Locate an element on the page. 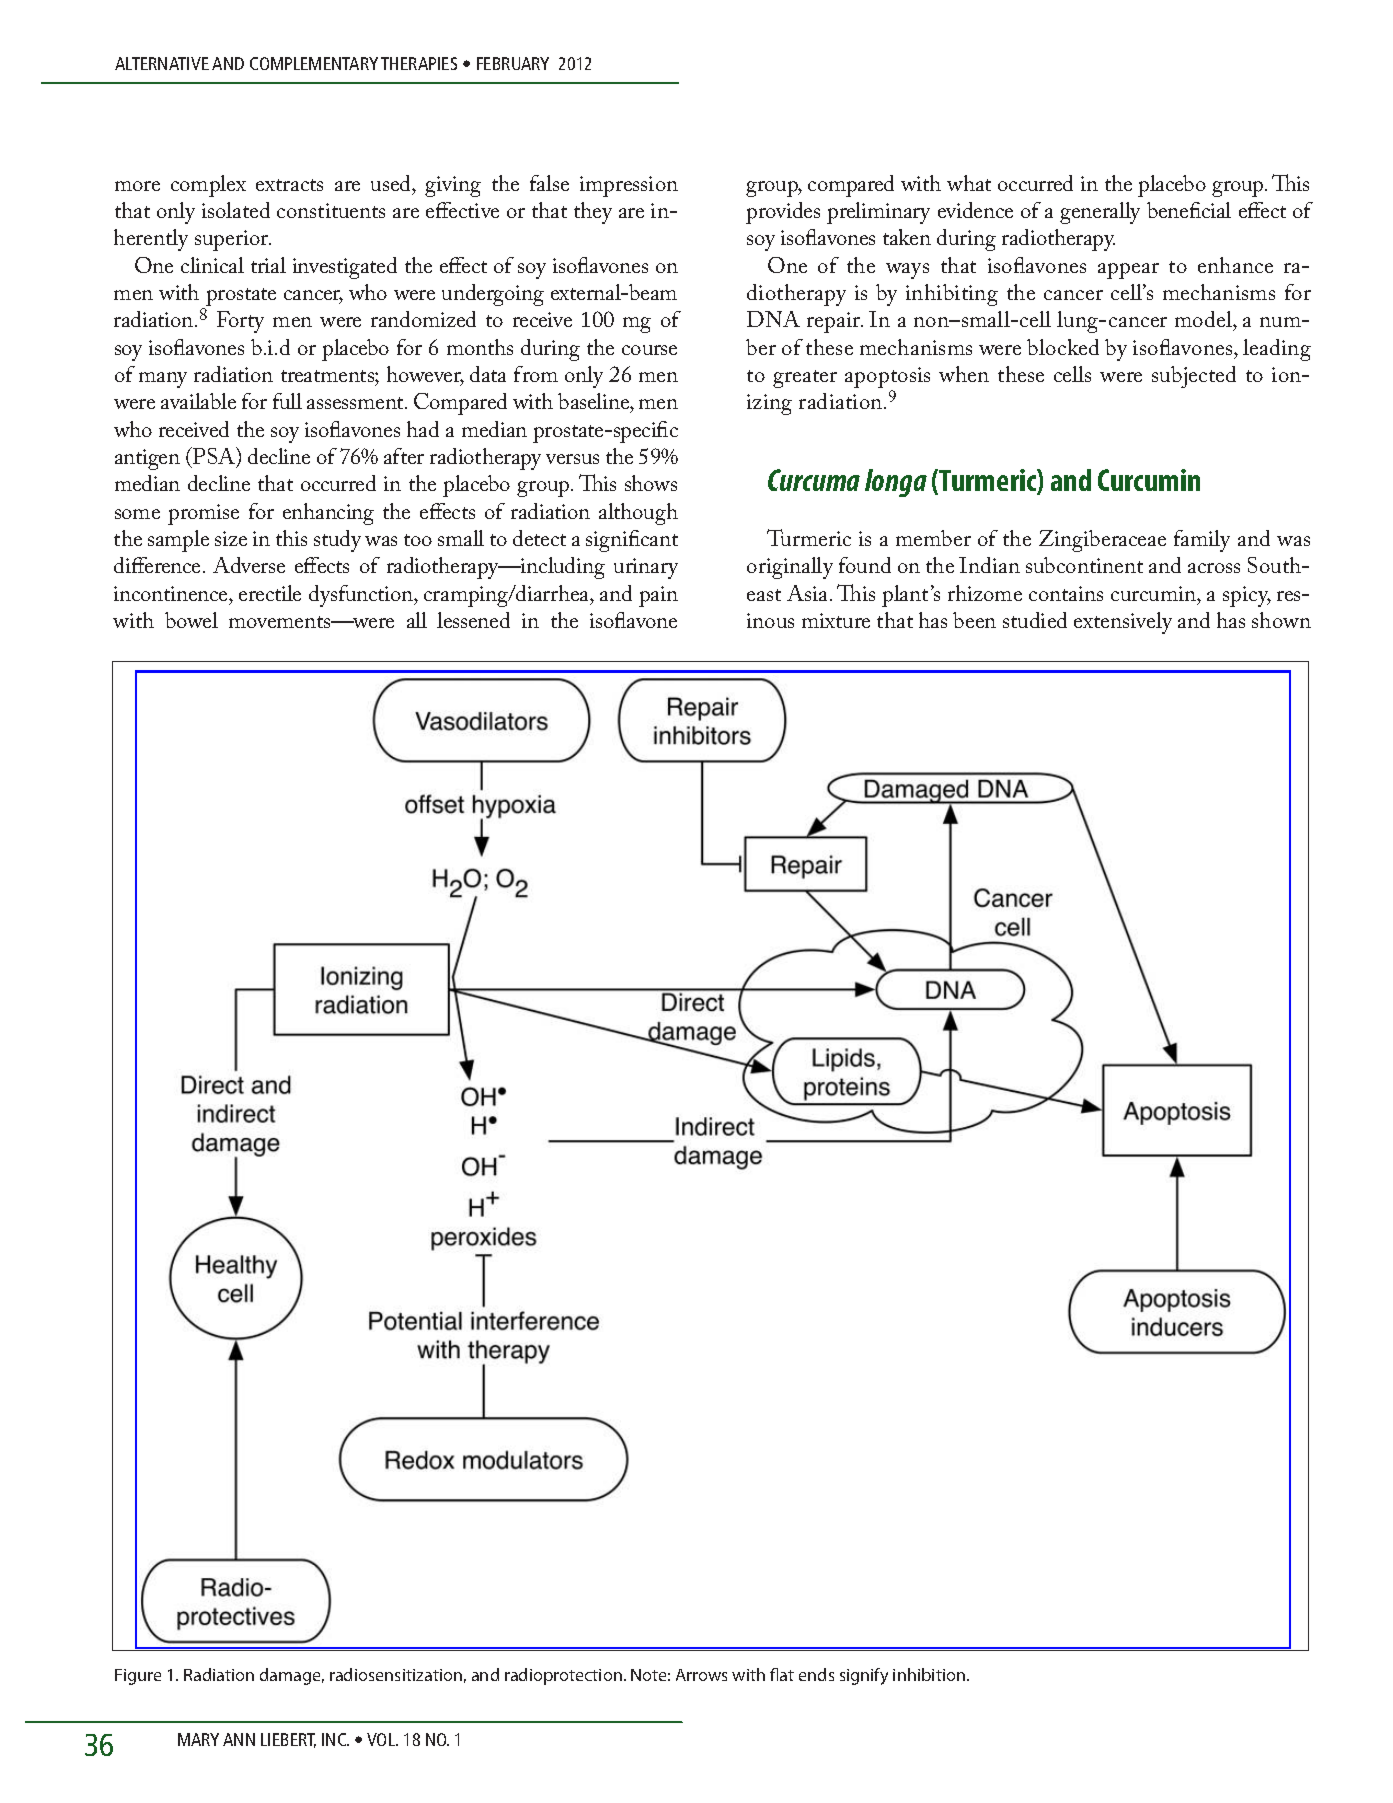 This page has width=1393, height=1803. damage is located at coordinates (292, 1676).
